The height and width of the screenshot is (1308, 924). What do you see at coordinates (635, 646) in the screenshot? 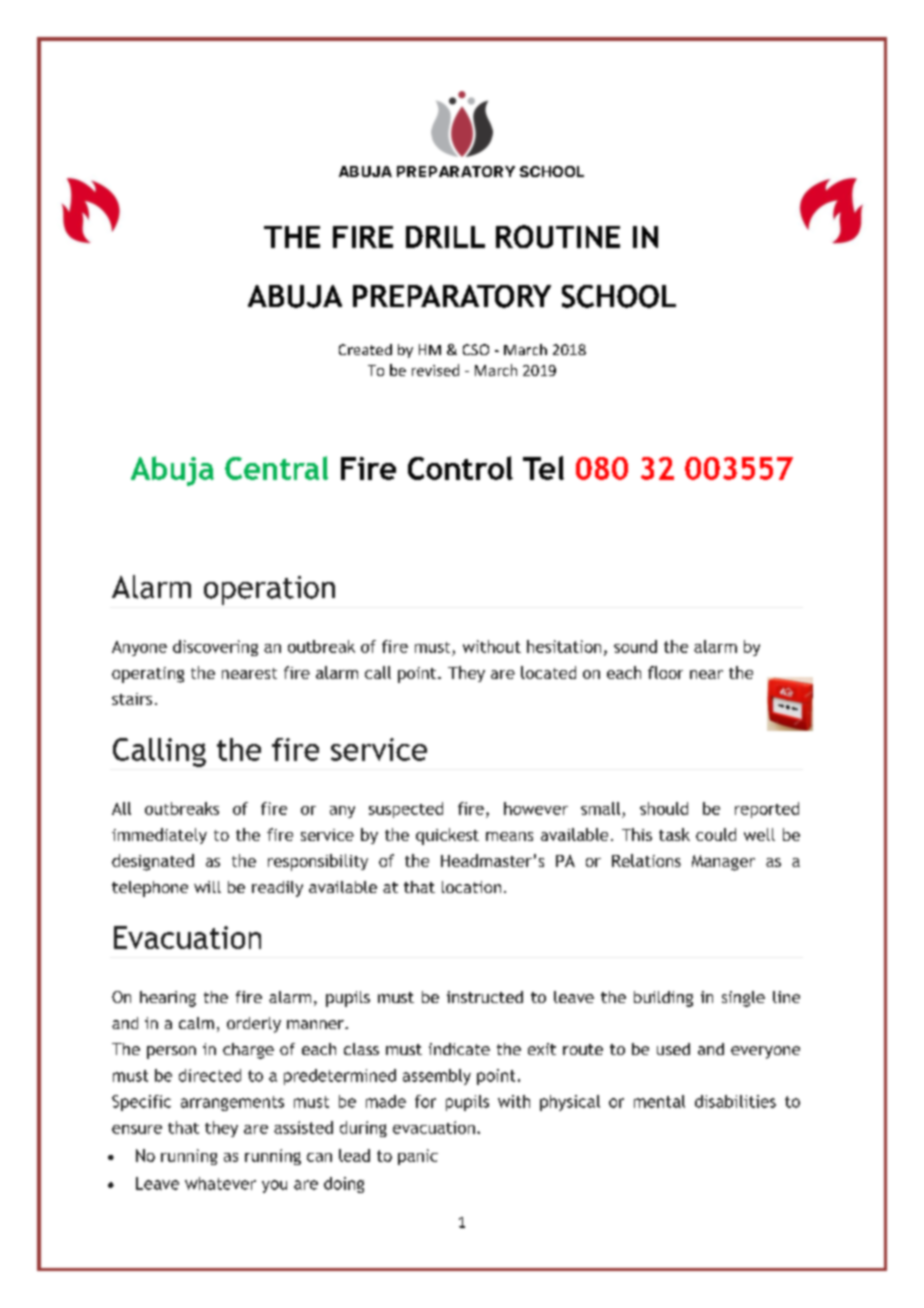
I see `sound` at bounding box center [635, 646].
